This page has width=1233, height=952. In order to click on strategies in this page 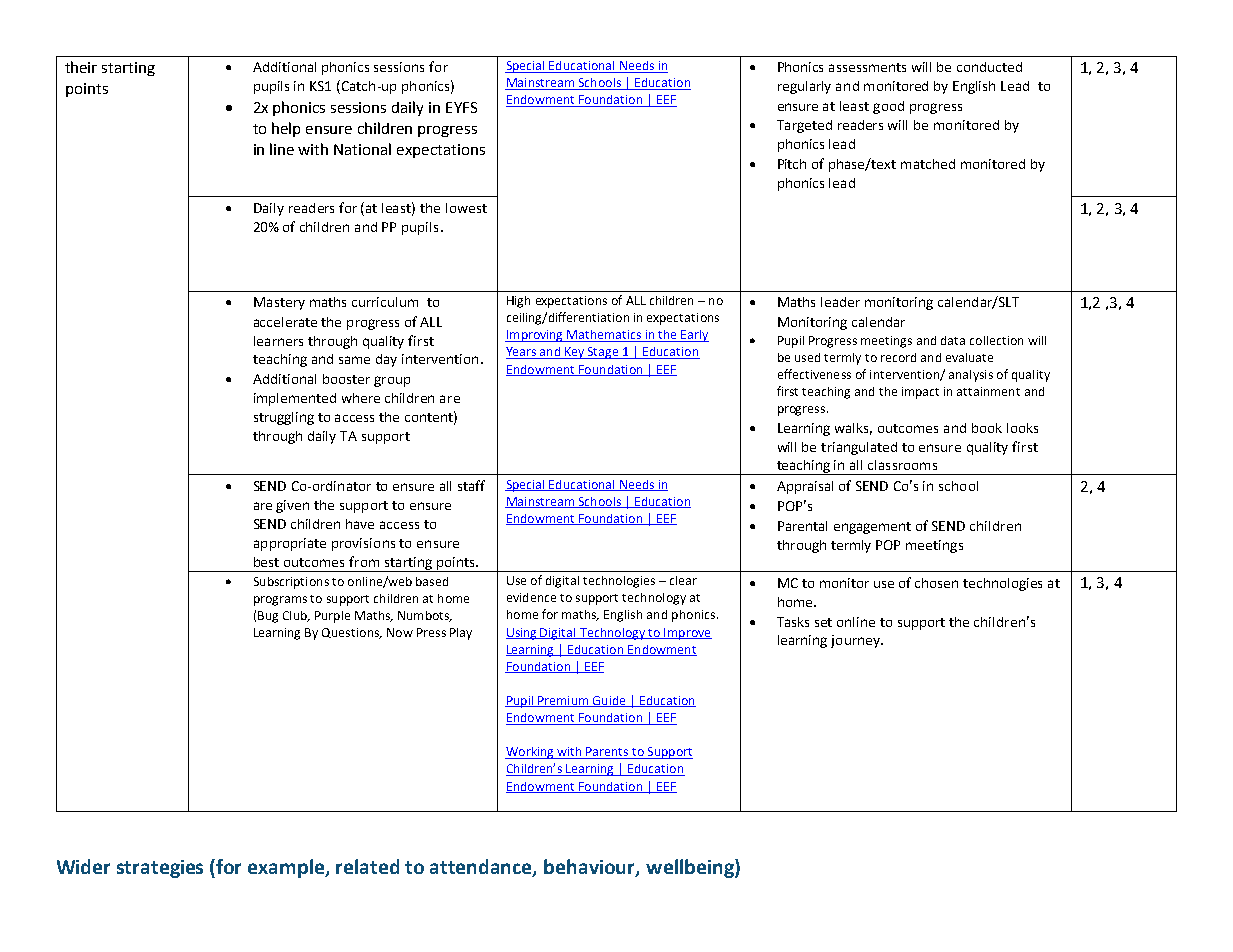, I will do `click(160, 869)`.
